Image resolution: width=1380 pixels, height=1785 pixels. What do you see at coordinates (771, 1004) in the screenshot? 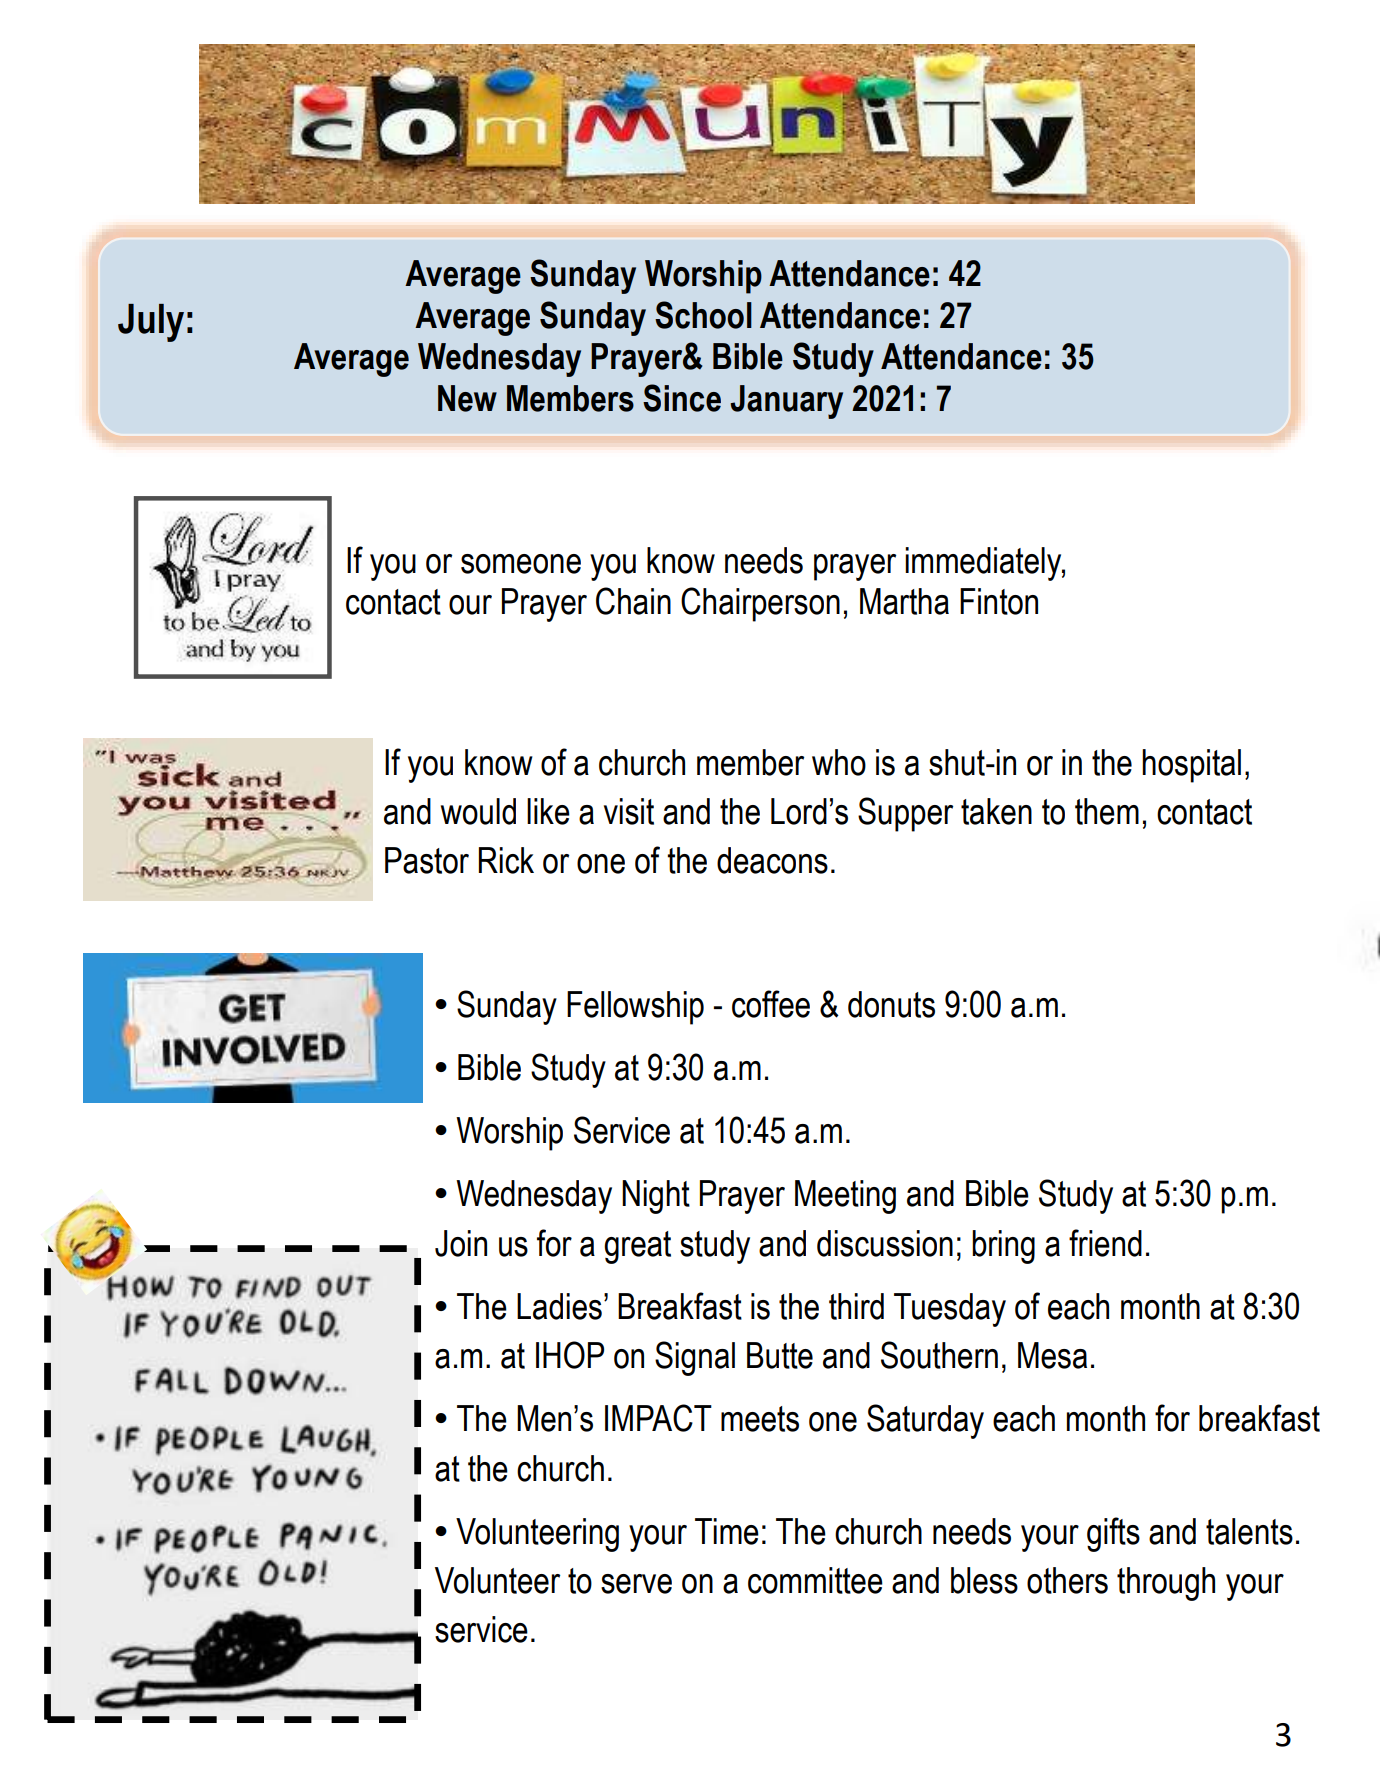
I see `coffee` at bounding box center [771, 1004].
